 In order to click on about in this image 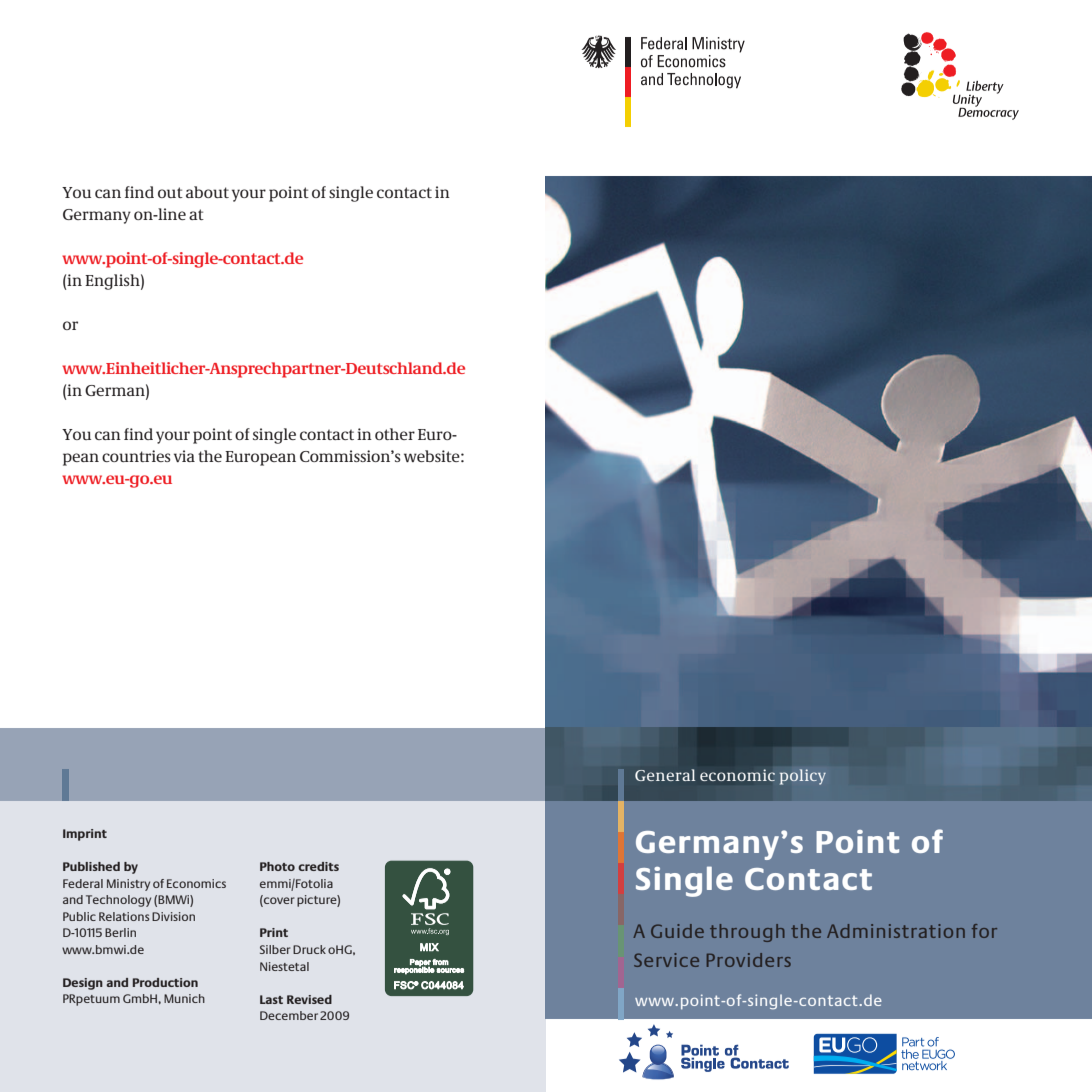, I will do `click(207, 192)`.
